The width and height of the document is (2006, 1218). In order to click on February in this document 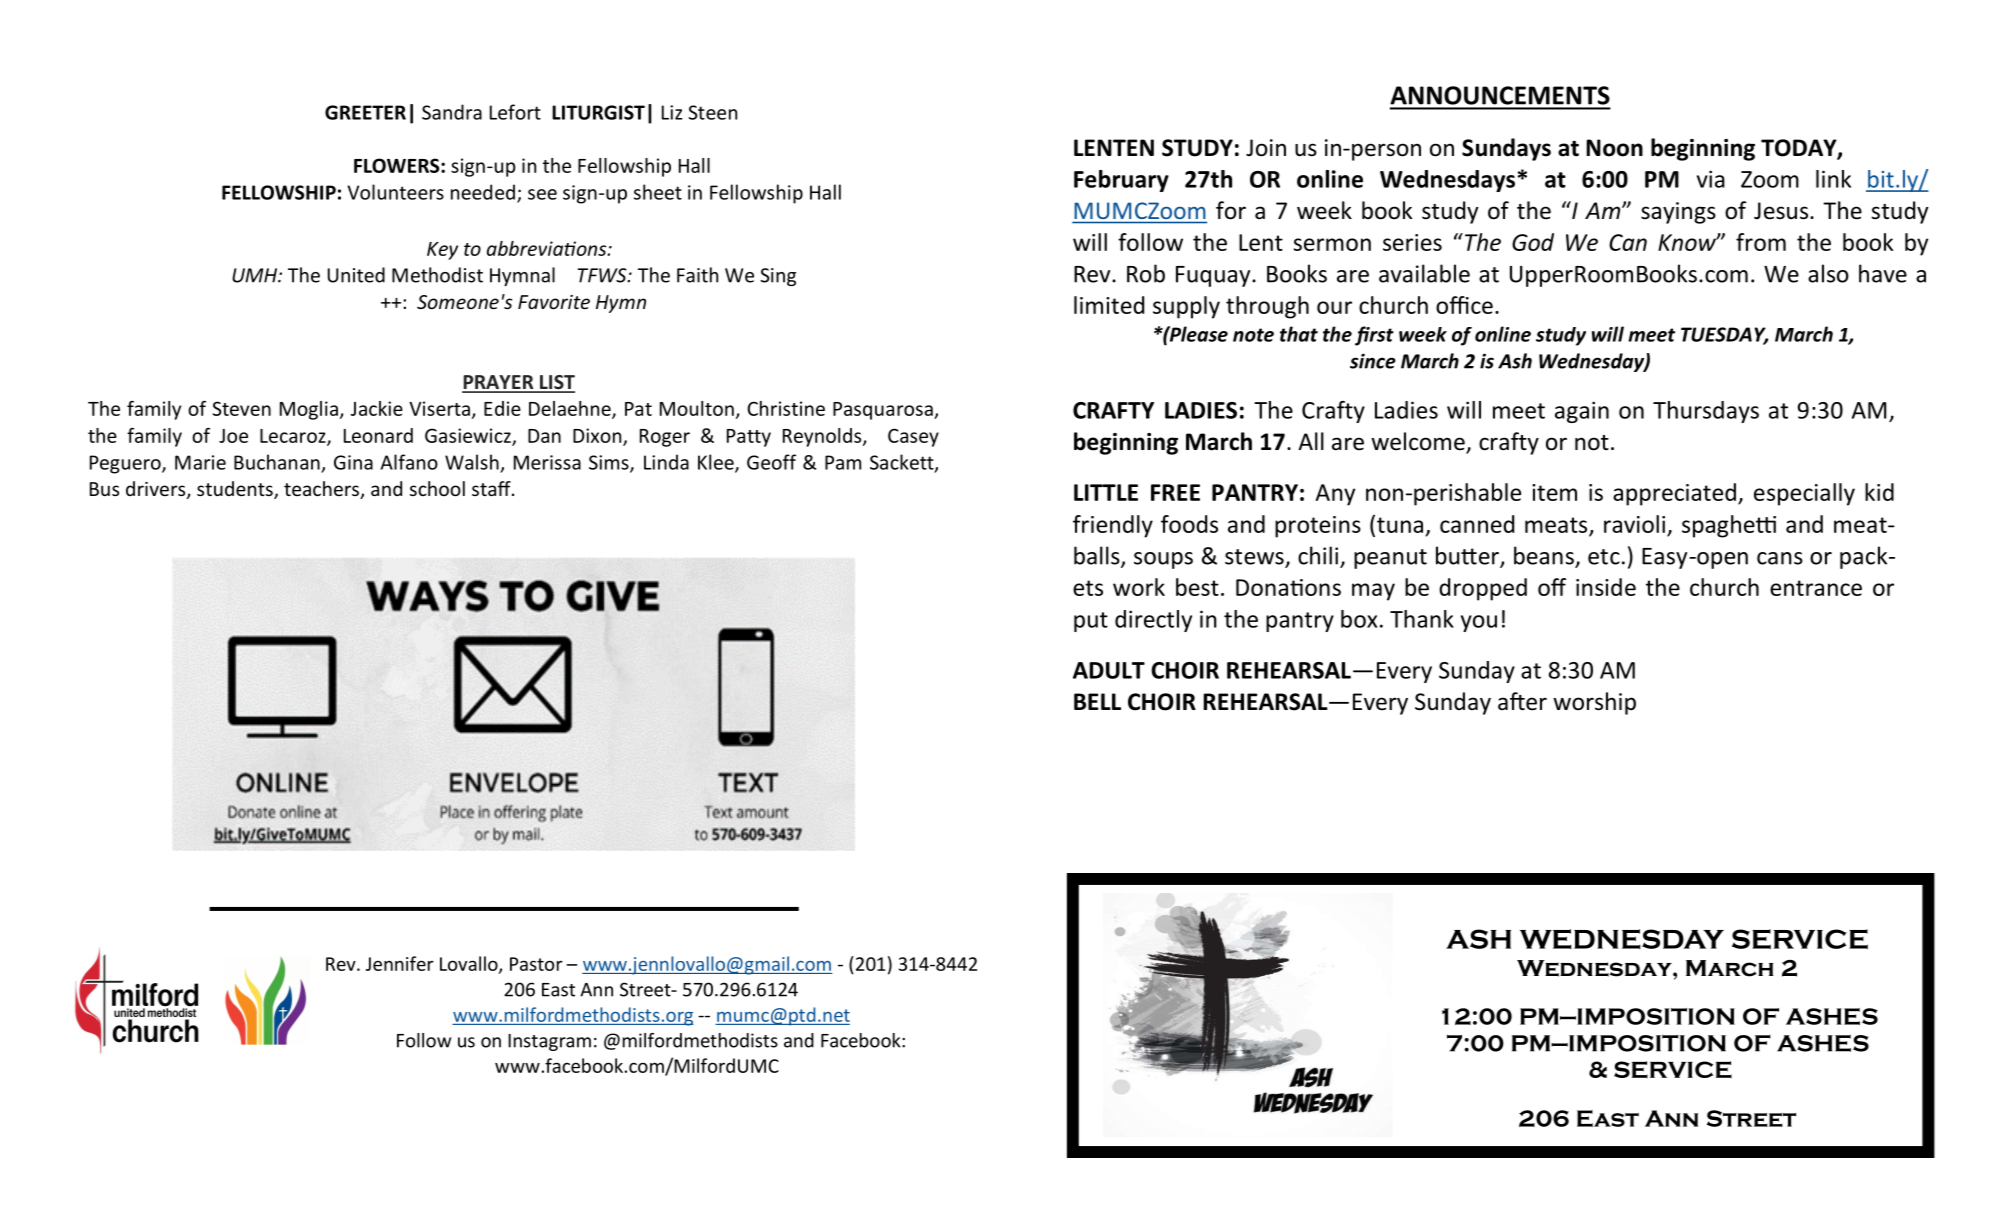, I will do `click(1121, 181)`.
